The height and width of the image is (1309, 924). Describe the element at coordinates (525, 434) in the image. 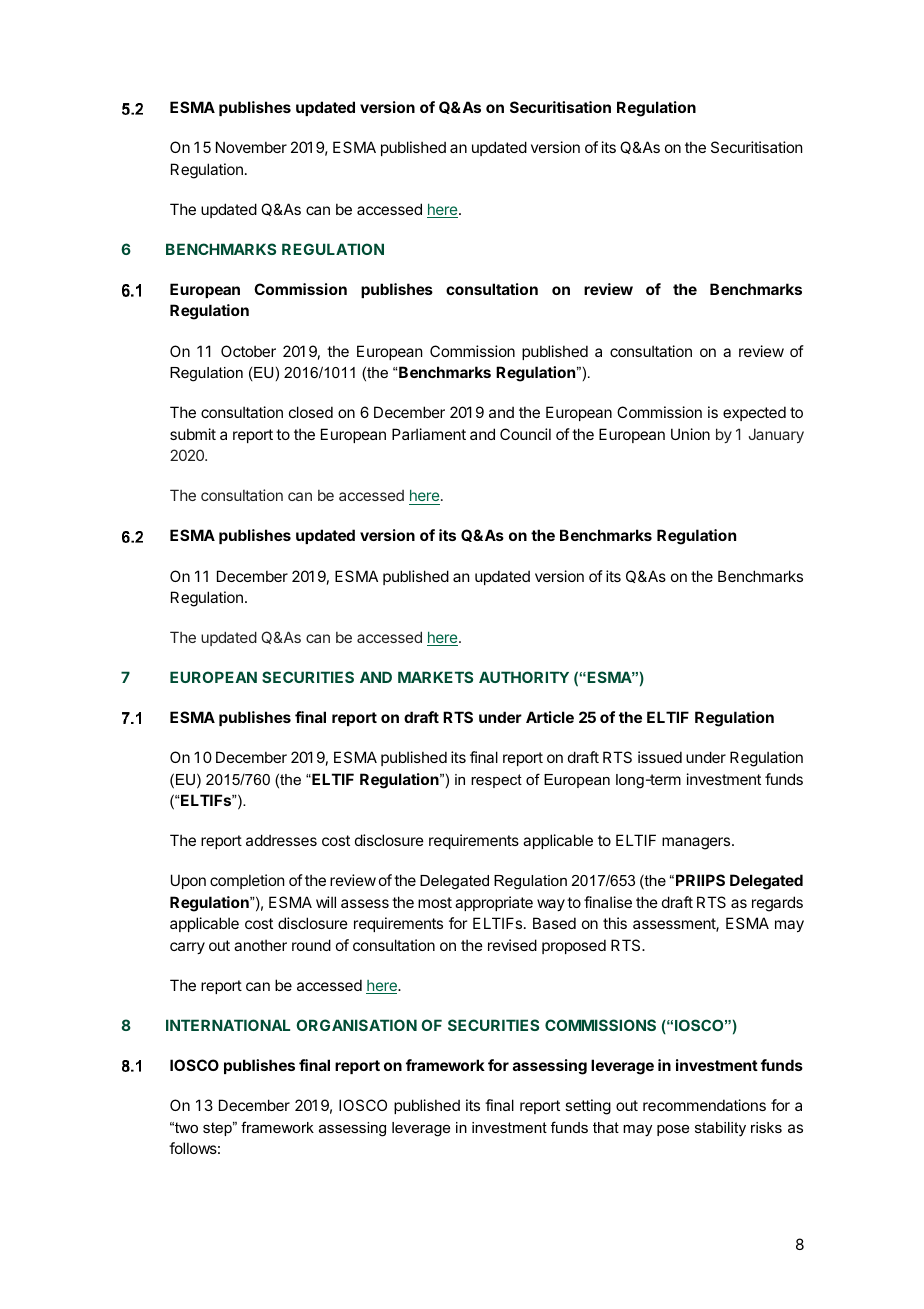

I see `Council` at that location.
